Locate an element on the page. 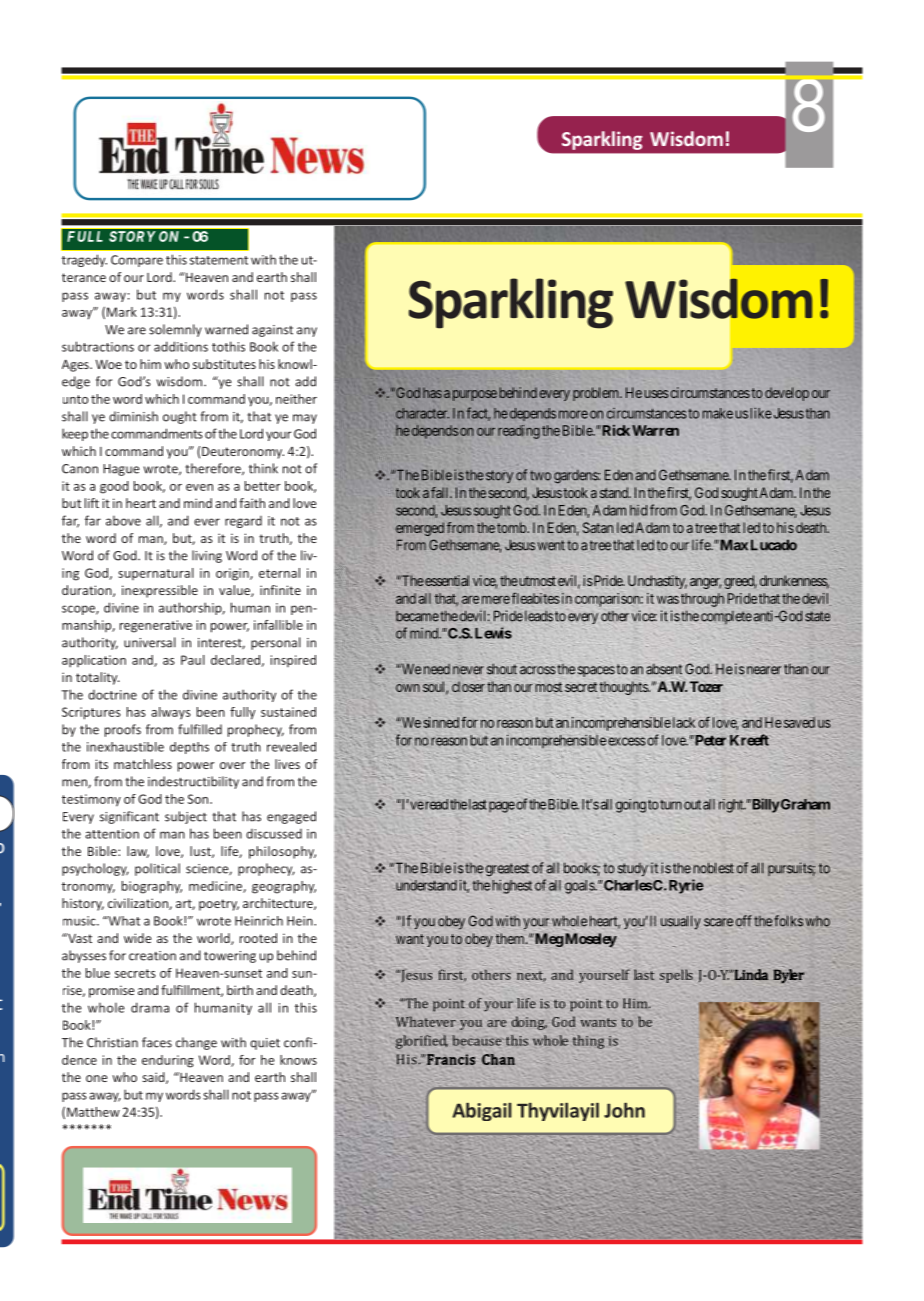 The height and width of the image is (1301, 924). uses is located at coordinates (656, 394).
